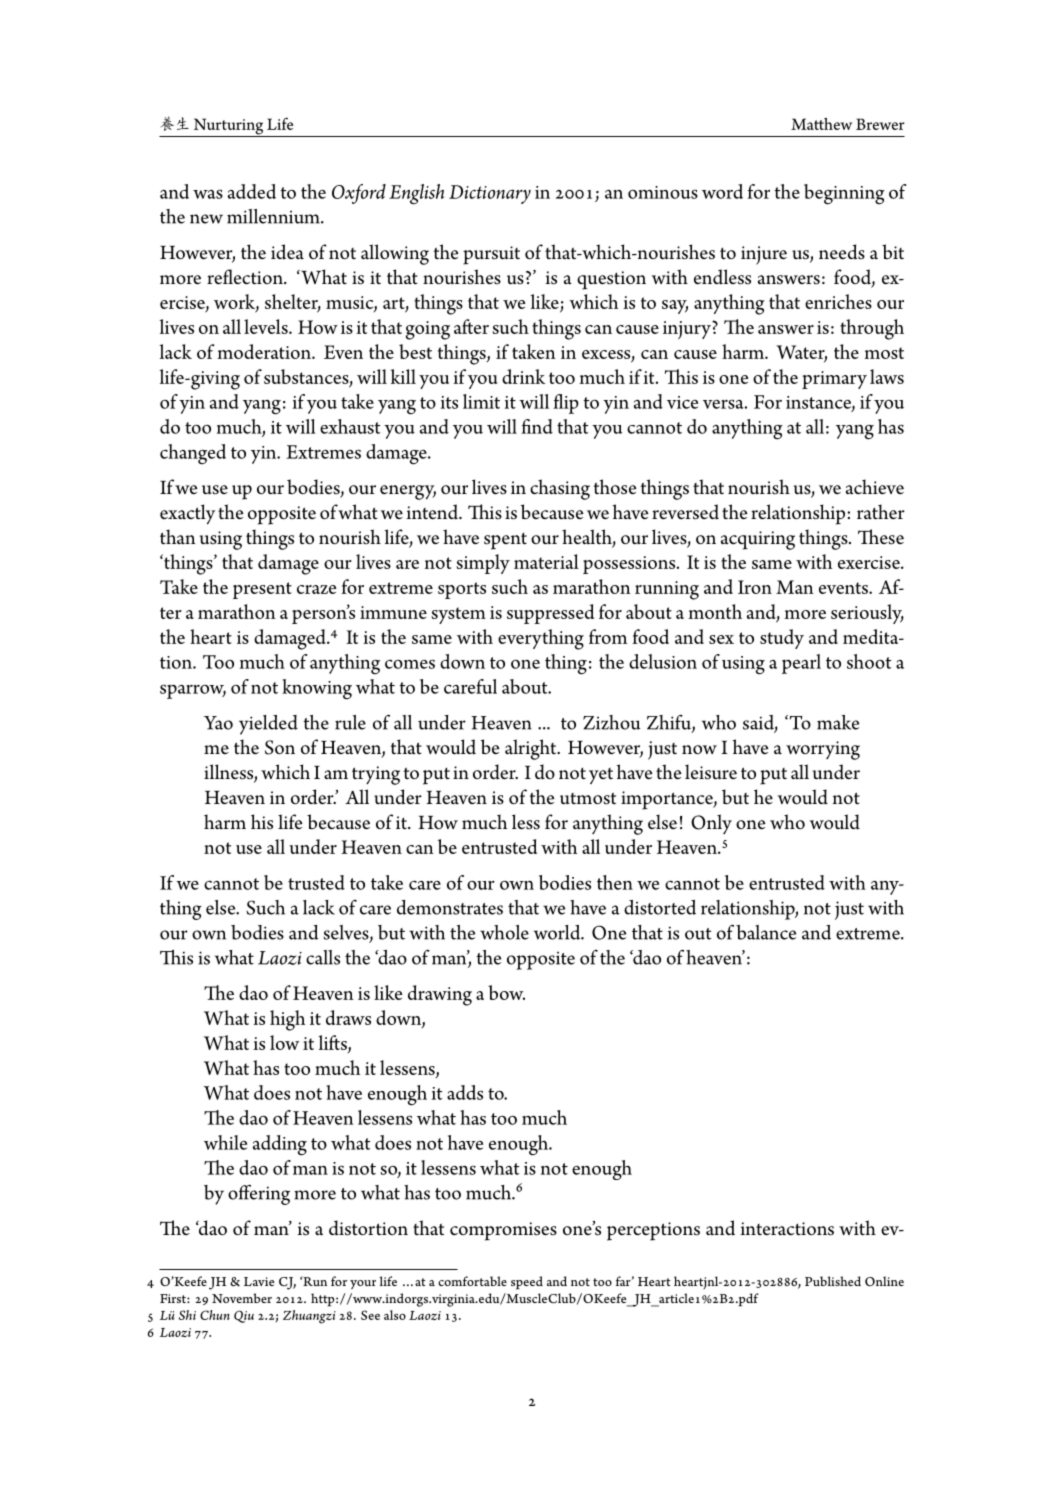 Image resolution: width=1064 pixels, height=1505 pixels. Describe the element at coordinates (821, 124) in the document. I see `Matthew` at that location.
